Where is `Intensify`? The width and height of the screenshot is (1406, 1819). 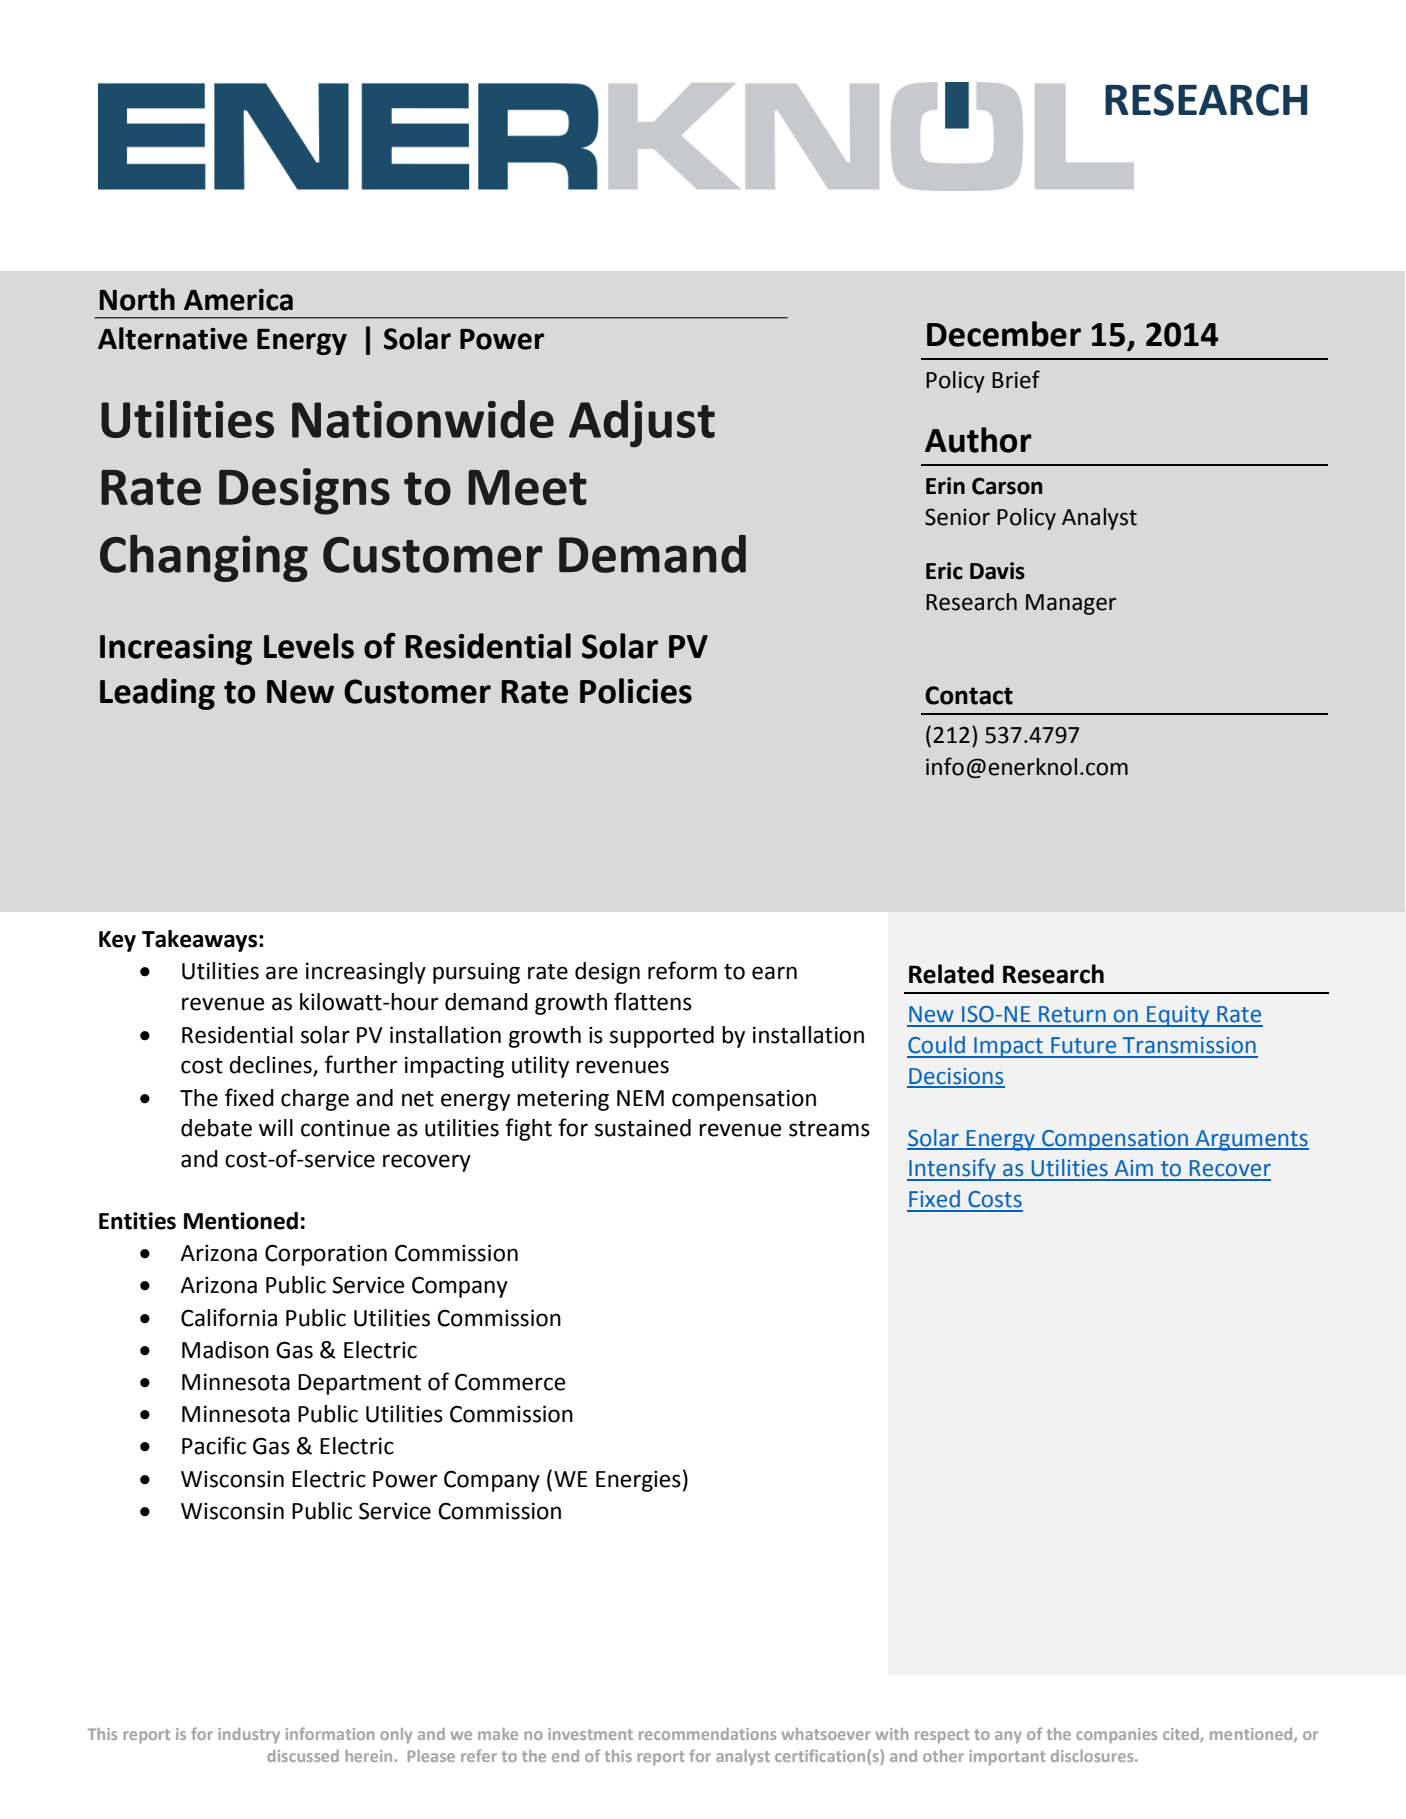 Intensify is located at coordinates (952, 1169).
